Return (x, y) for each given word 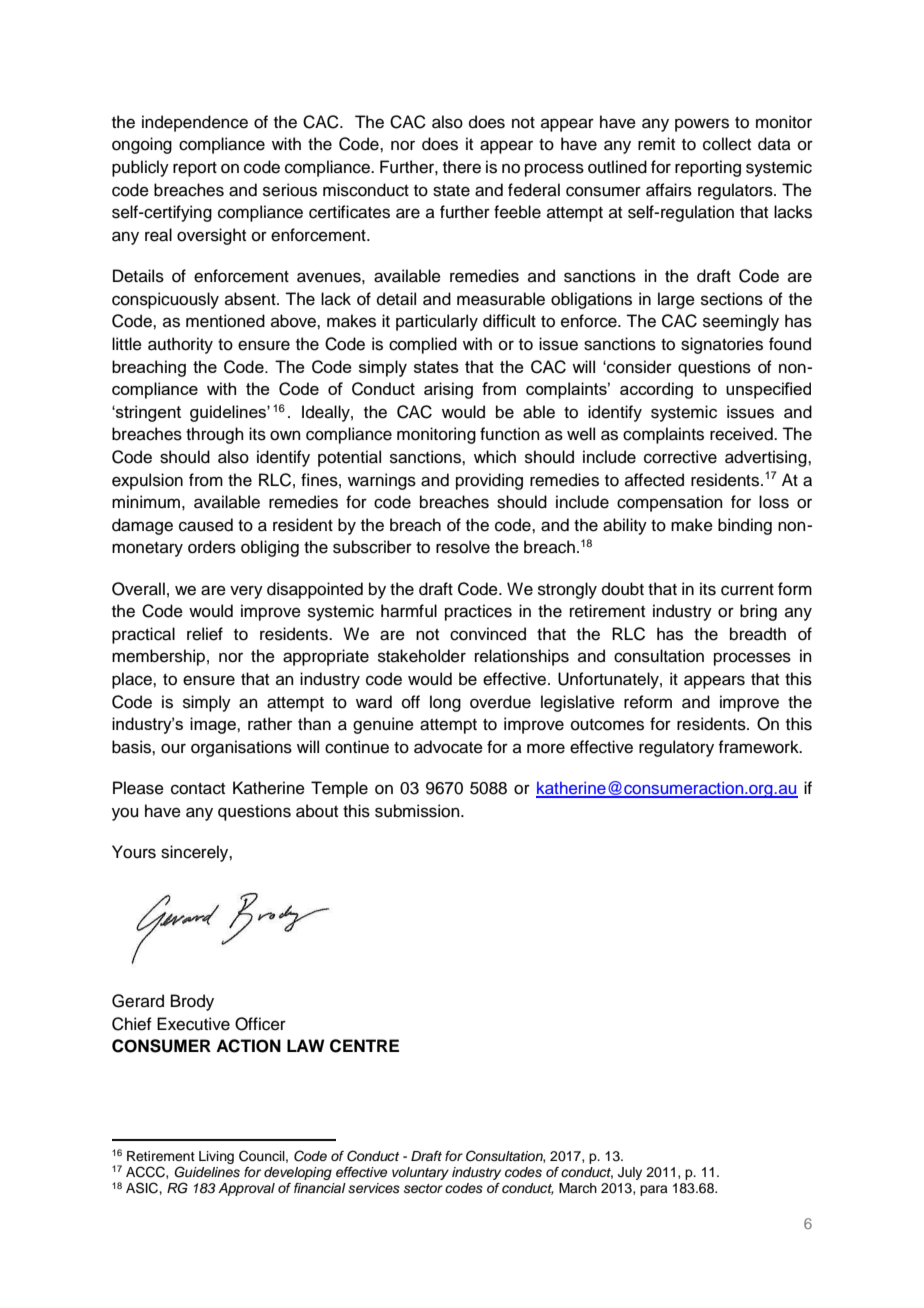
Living (216, 1157)
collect (727, 144)
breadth (758, 634)
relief (205, 634)
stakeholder (422, 656)
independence (195, 123)
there (462, 167)
